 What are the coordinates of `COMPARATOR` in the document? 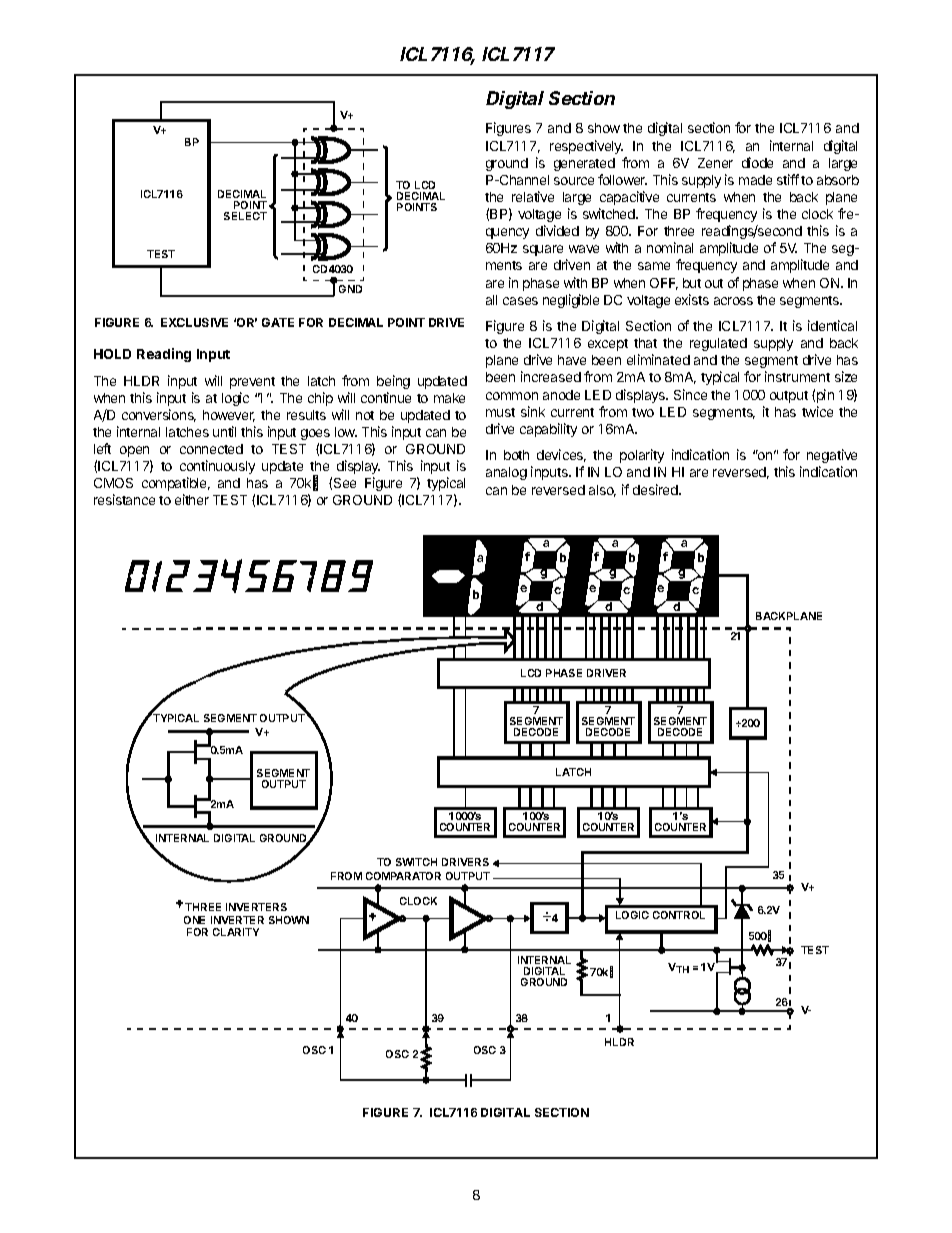 It's located at (403, 876).
